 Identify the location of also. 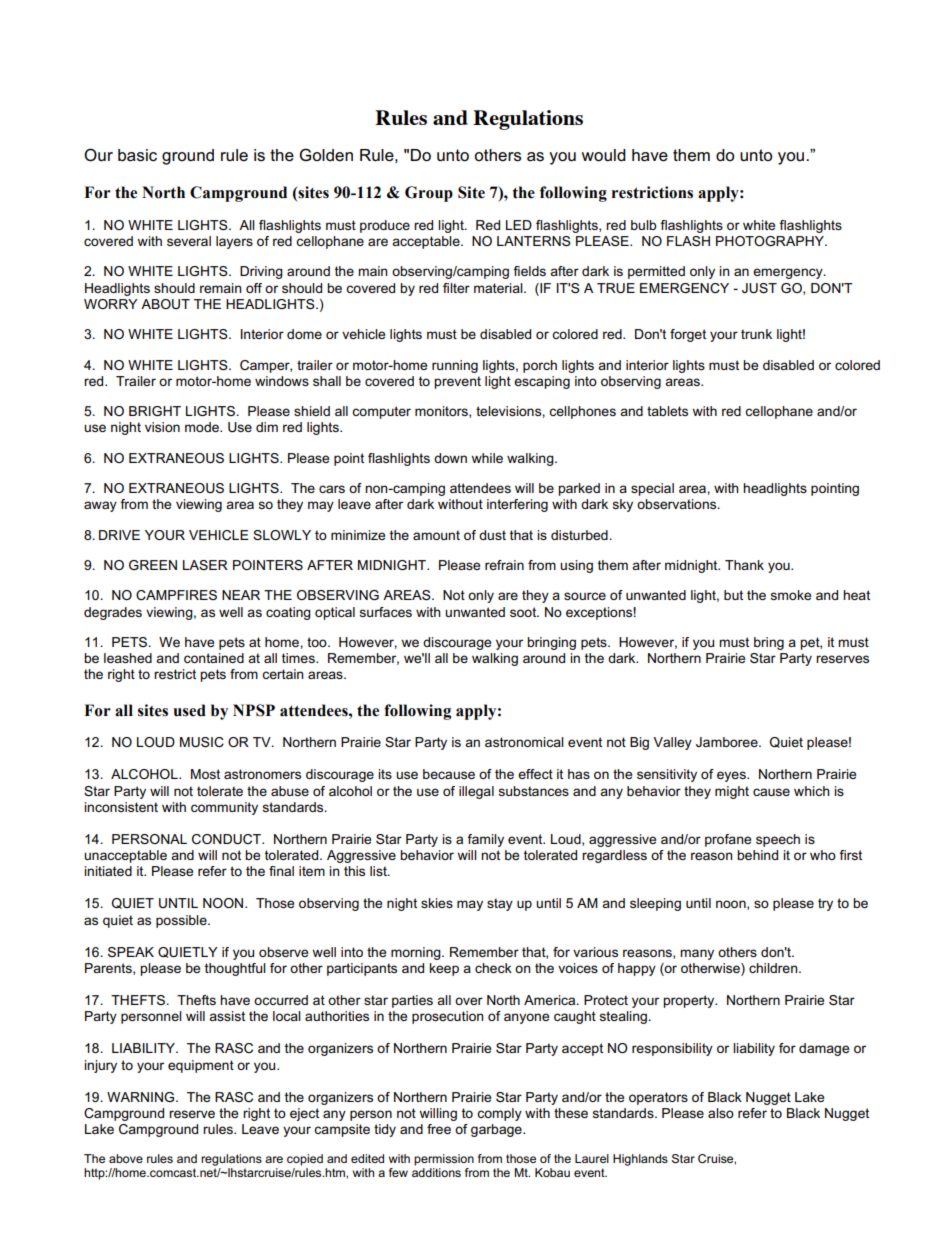
(721, 1113).
